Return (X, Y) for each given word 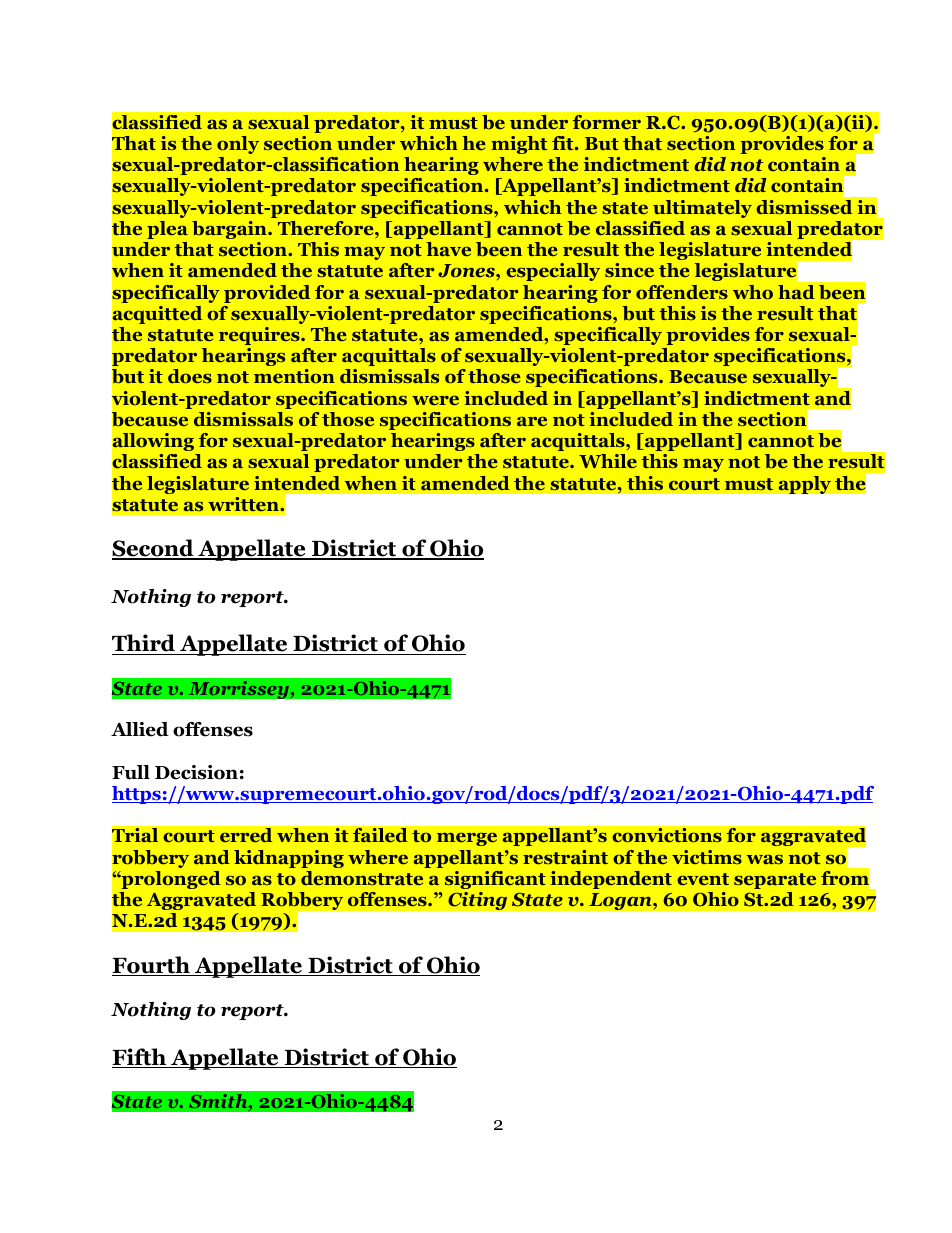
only (238, 145)
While (608, 461)
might (519, 145)
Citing (477, 900)
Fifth (140, 1058)
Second (154, 549)
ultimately (702, 209)
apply (804, 484)
